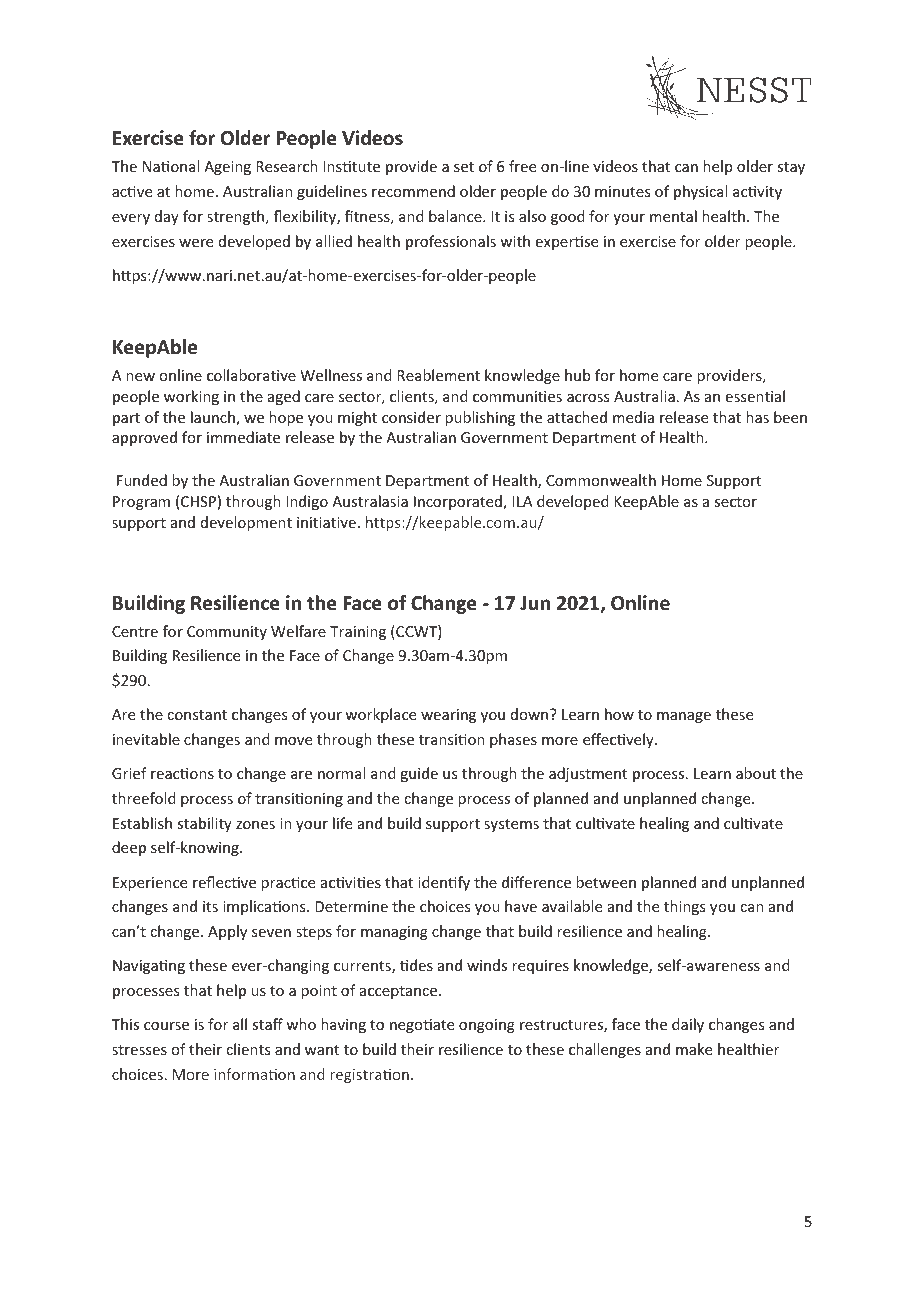 This screenshot has height=1308, width=924. What do you see at coordinates (684, 717) in the screenshot?
I see `manage` at bounding box center [684, 717].
